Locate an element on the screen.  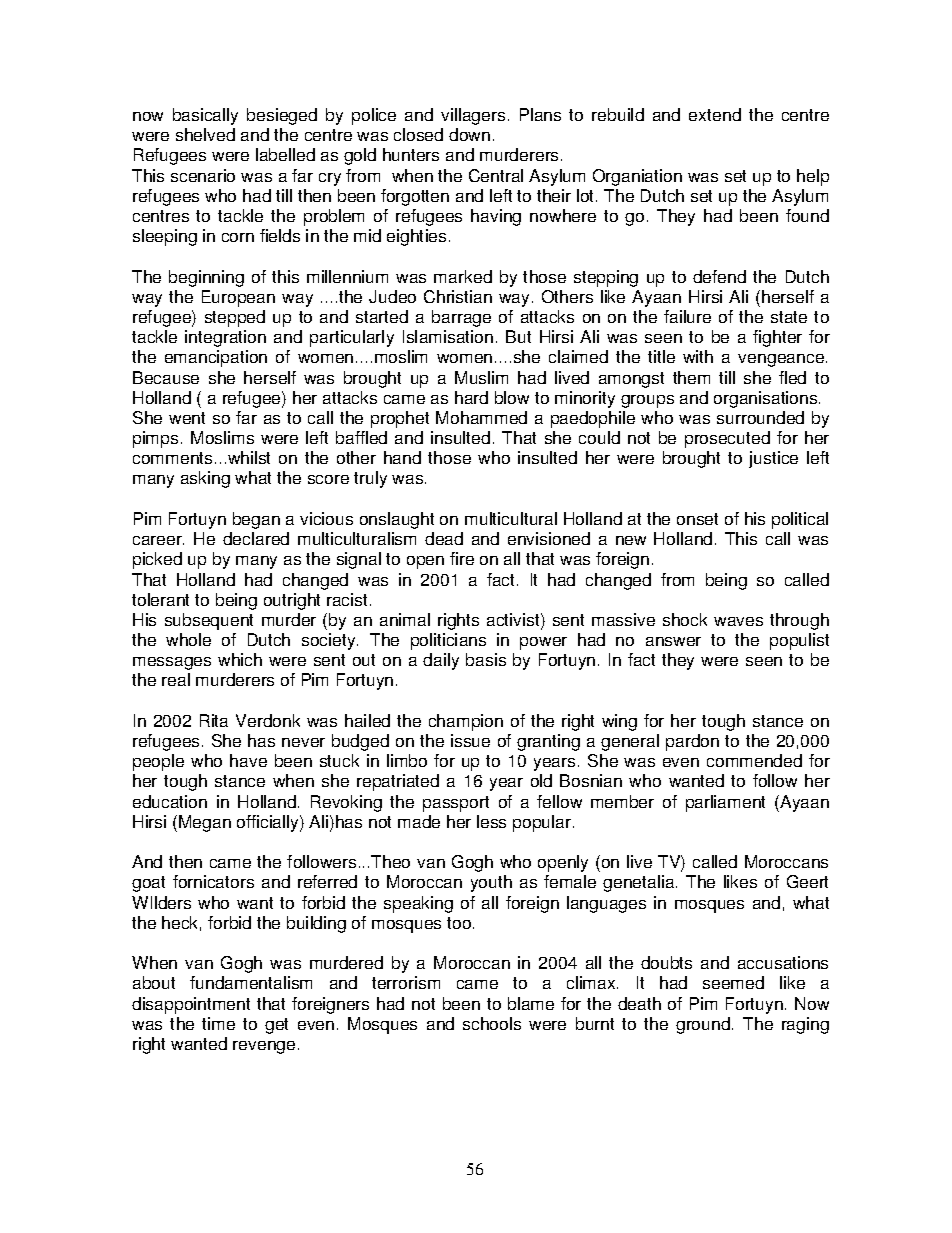
prosecuted is located at coordinates (727, 439).
